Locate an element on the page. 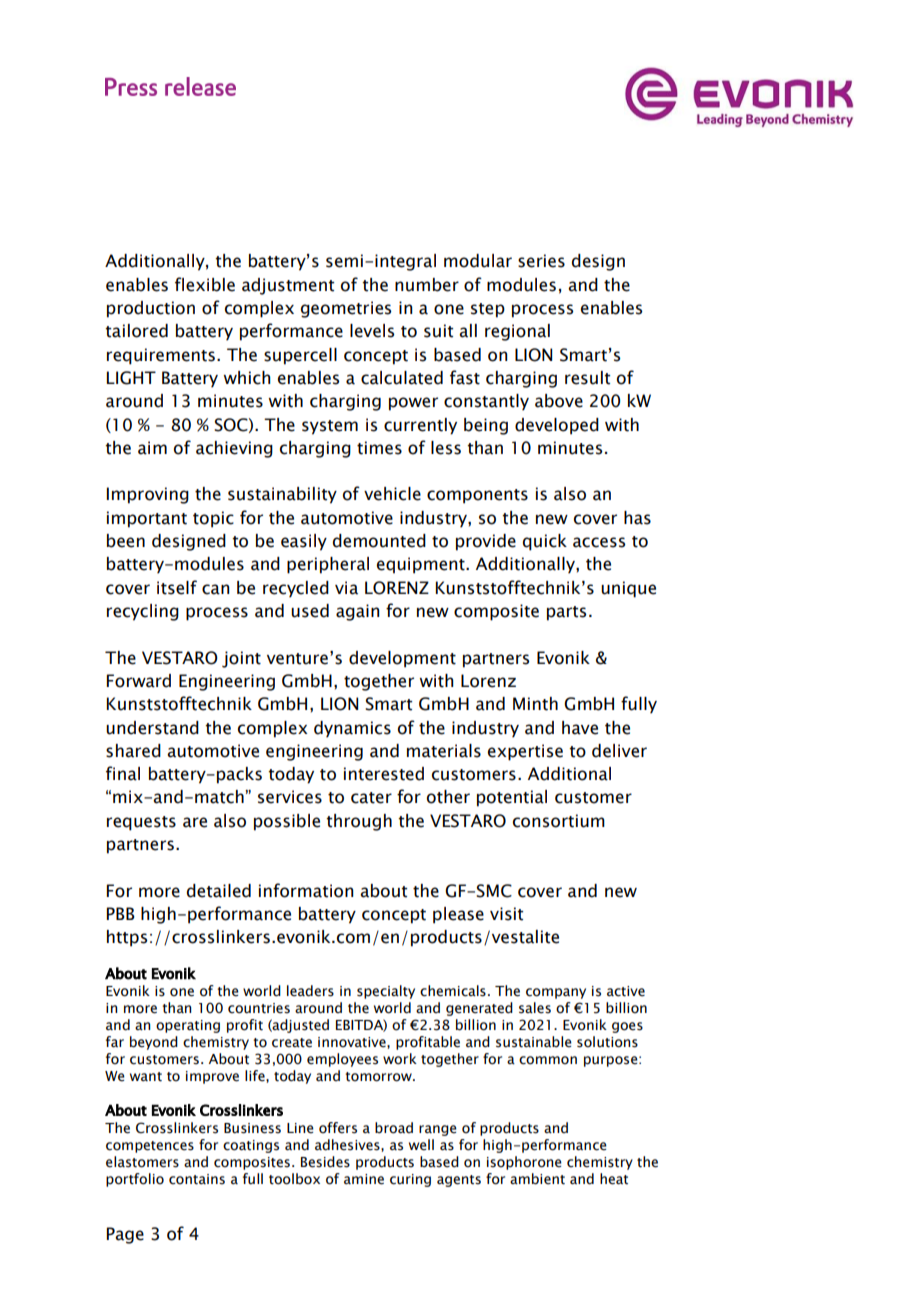  ambient is located at coordinates (537, 1179).
